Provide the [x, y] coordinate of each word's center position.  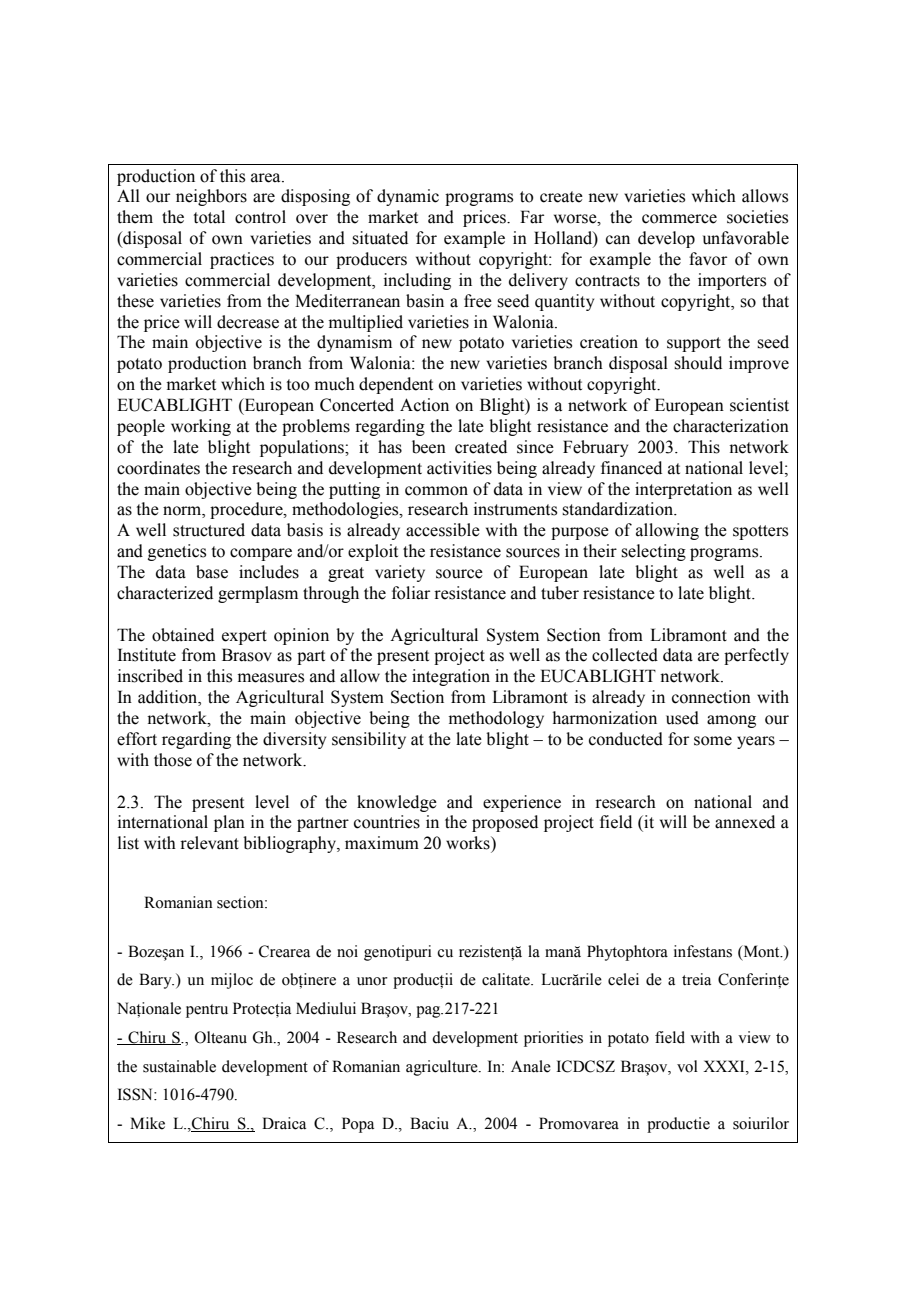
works [469, 843]
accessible [443, 530]
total [209, 217]
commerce [679, 219]
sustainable [179, 1066]
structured [209, 530]
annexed [745, 822]
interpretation [683, 490]
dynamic [408, 197]
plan [229, 823]
